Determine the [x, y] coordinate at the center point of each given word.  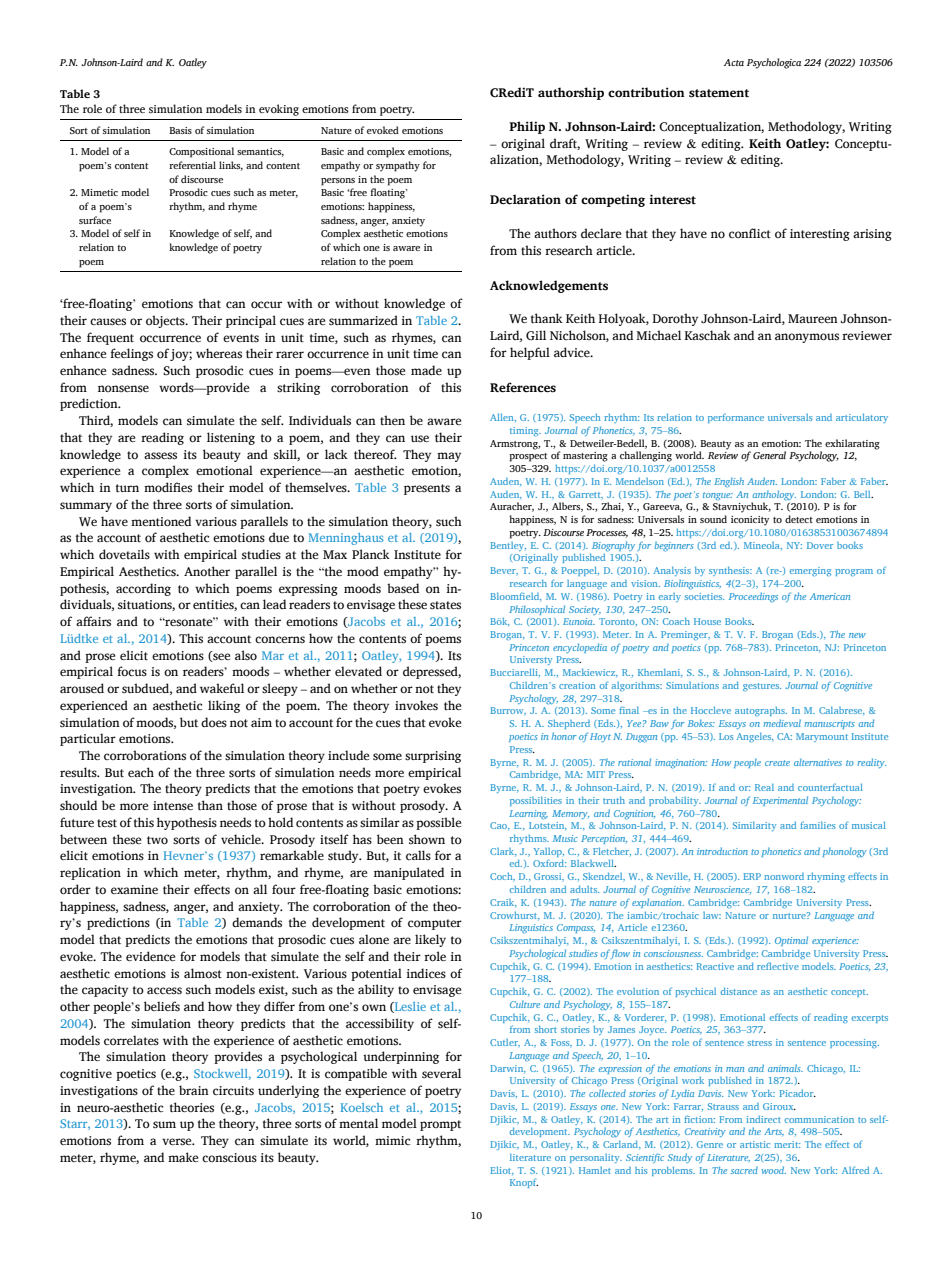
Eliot [502, 1170]
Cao [500, 825]
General [769, 455]
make [183, 1157]
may [449, 457]
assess [160, 456]
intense [173, 805]
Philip [527, 127]
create [777, 763]
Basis [180, 130]
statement [719, 93]
